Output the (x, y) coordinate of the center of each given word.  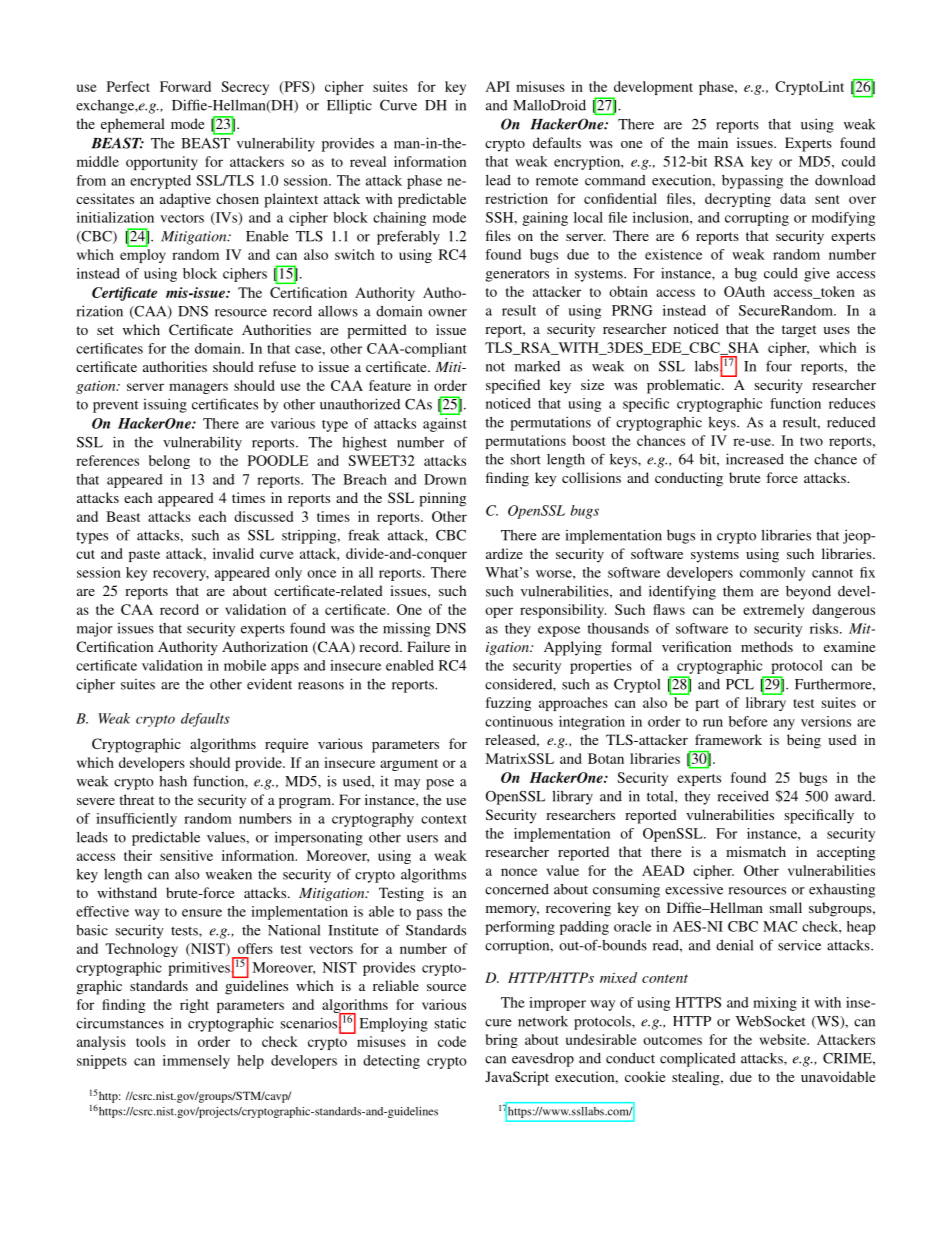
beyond (808, 593)
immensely (196, 1062)
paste (144, 556)
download (845, 180)
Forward (185, 86)
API (498, 86)
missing (407, 629)
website (784, 1039)
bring (502, 1041)
